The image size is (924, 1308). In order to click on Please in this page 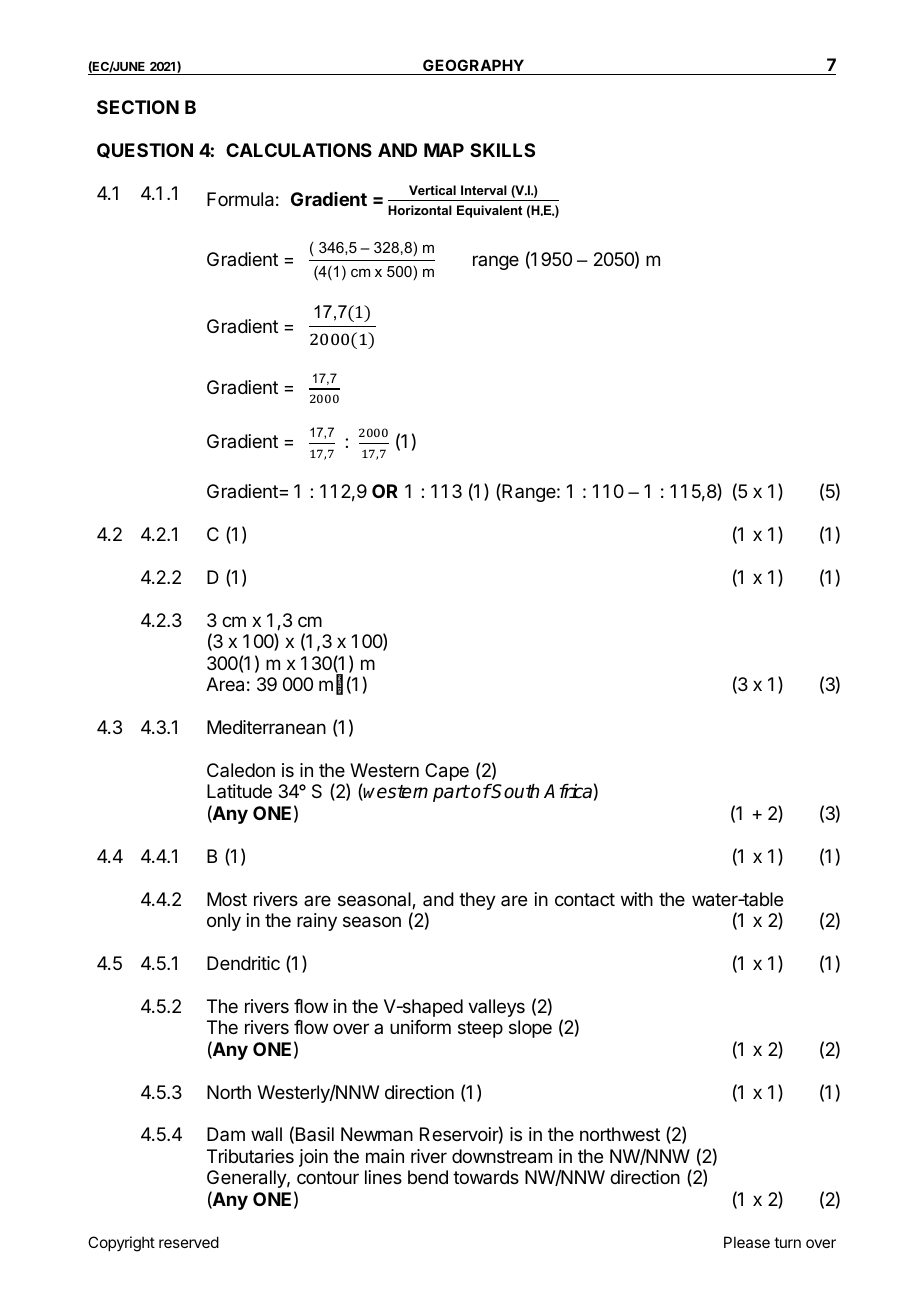, I will do `click(747, 1242)`.
